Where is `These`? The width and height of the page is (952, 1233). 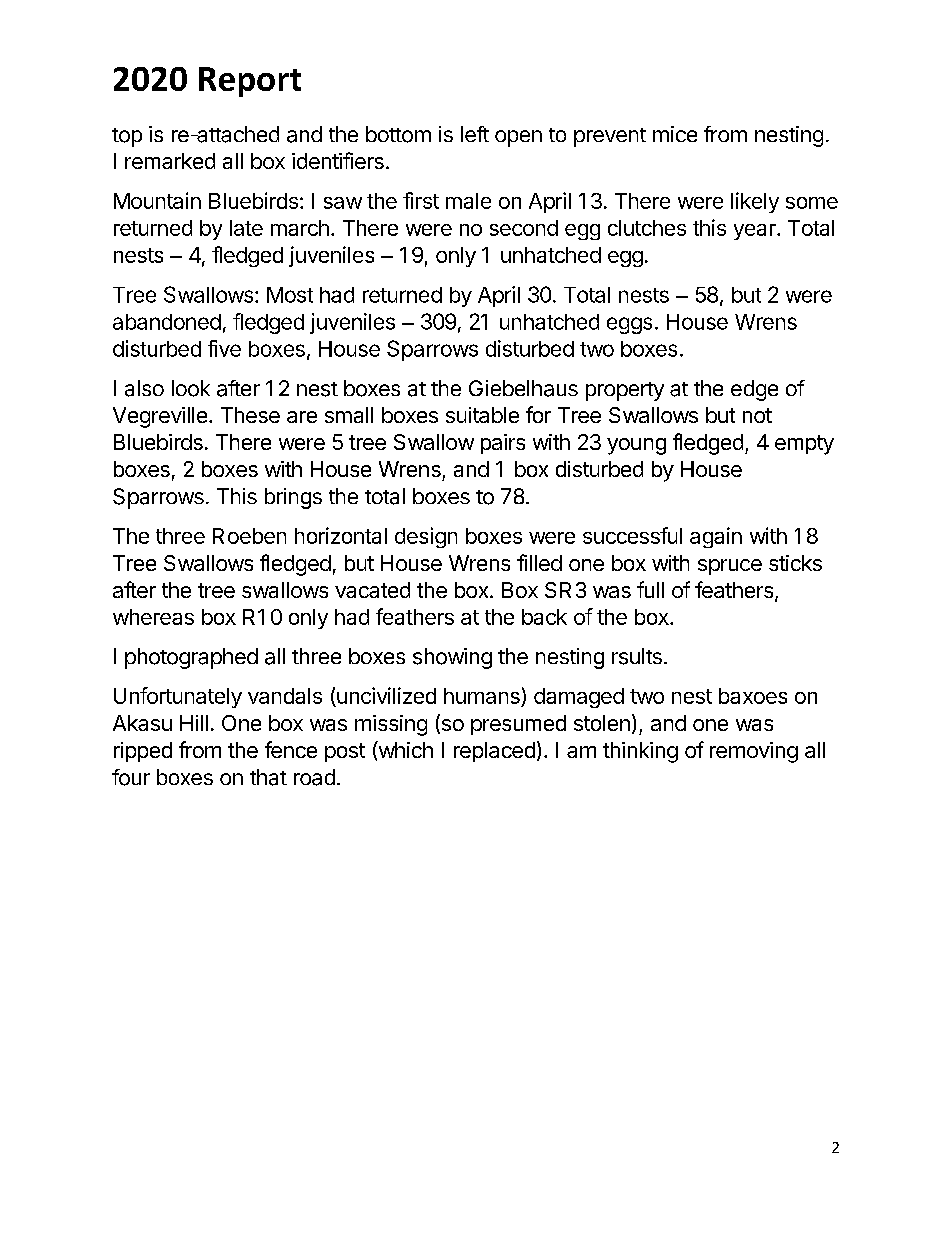
These is located at coordinates (250, 415).
